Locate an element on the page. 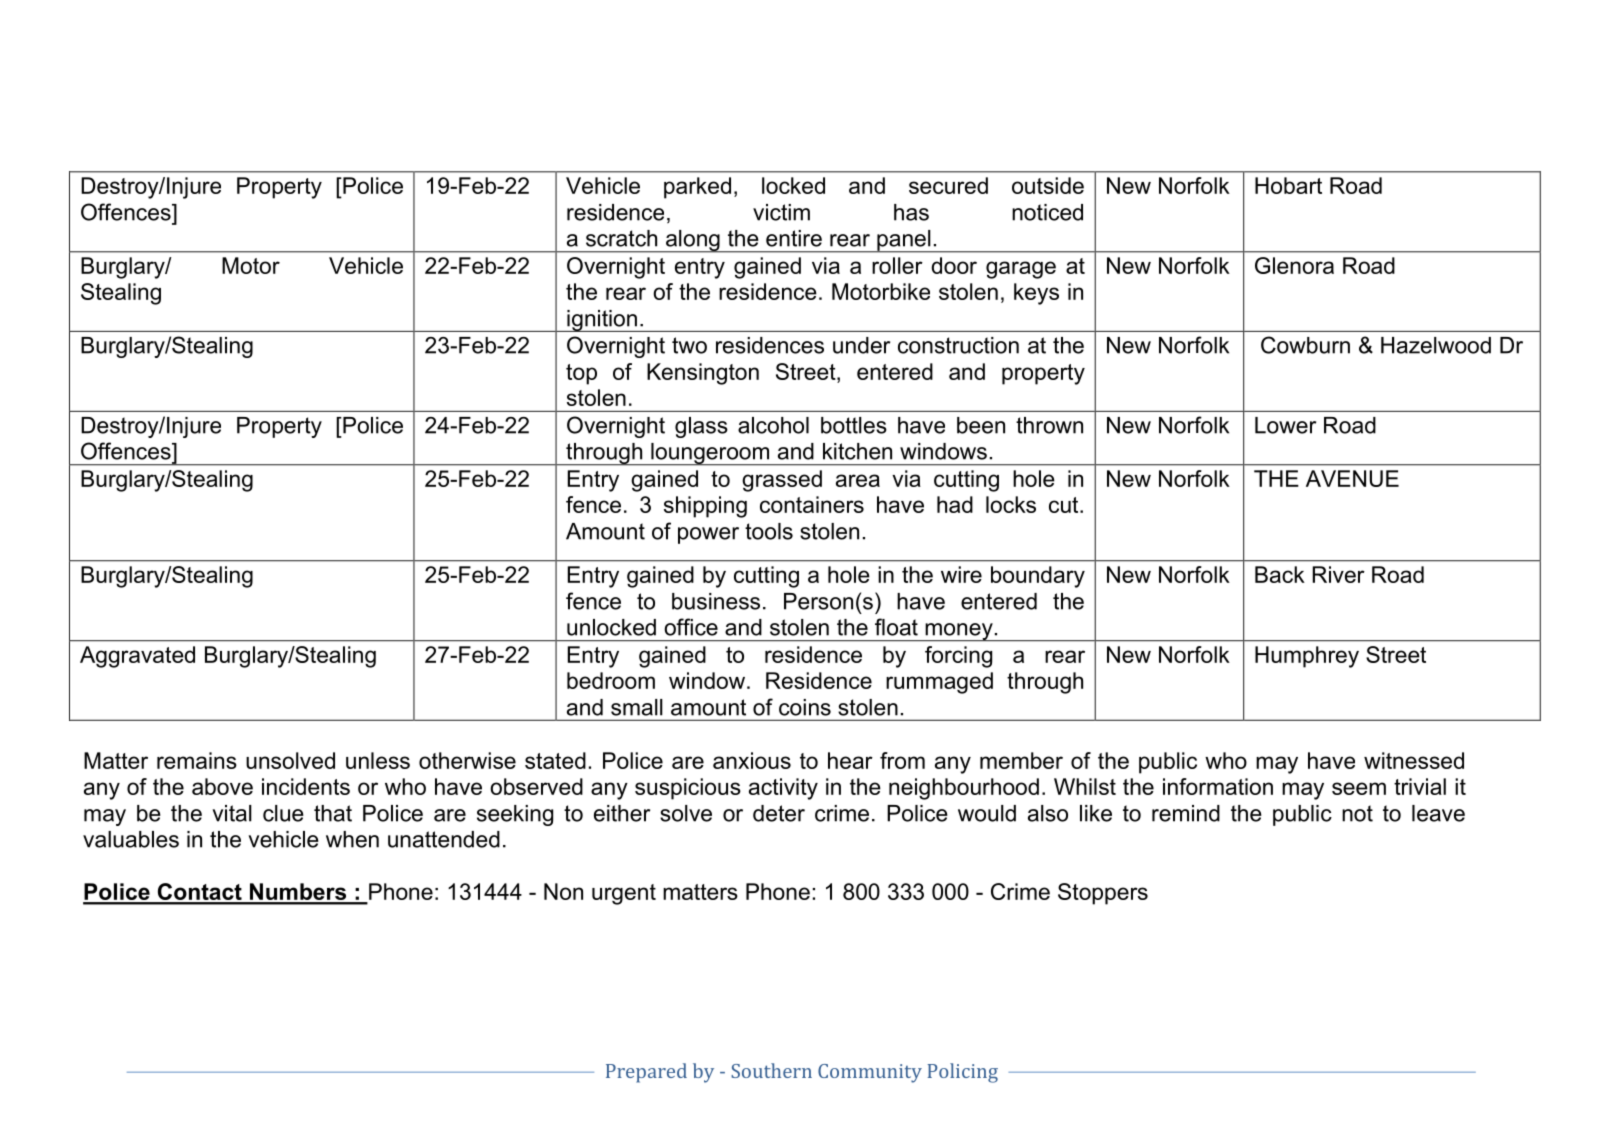 Image resolution: width=1603 pixels, height=1133 pixels. Prepared is located at coordinates (646, 1073).
